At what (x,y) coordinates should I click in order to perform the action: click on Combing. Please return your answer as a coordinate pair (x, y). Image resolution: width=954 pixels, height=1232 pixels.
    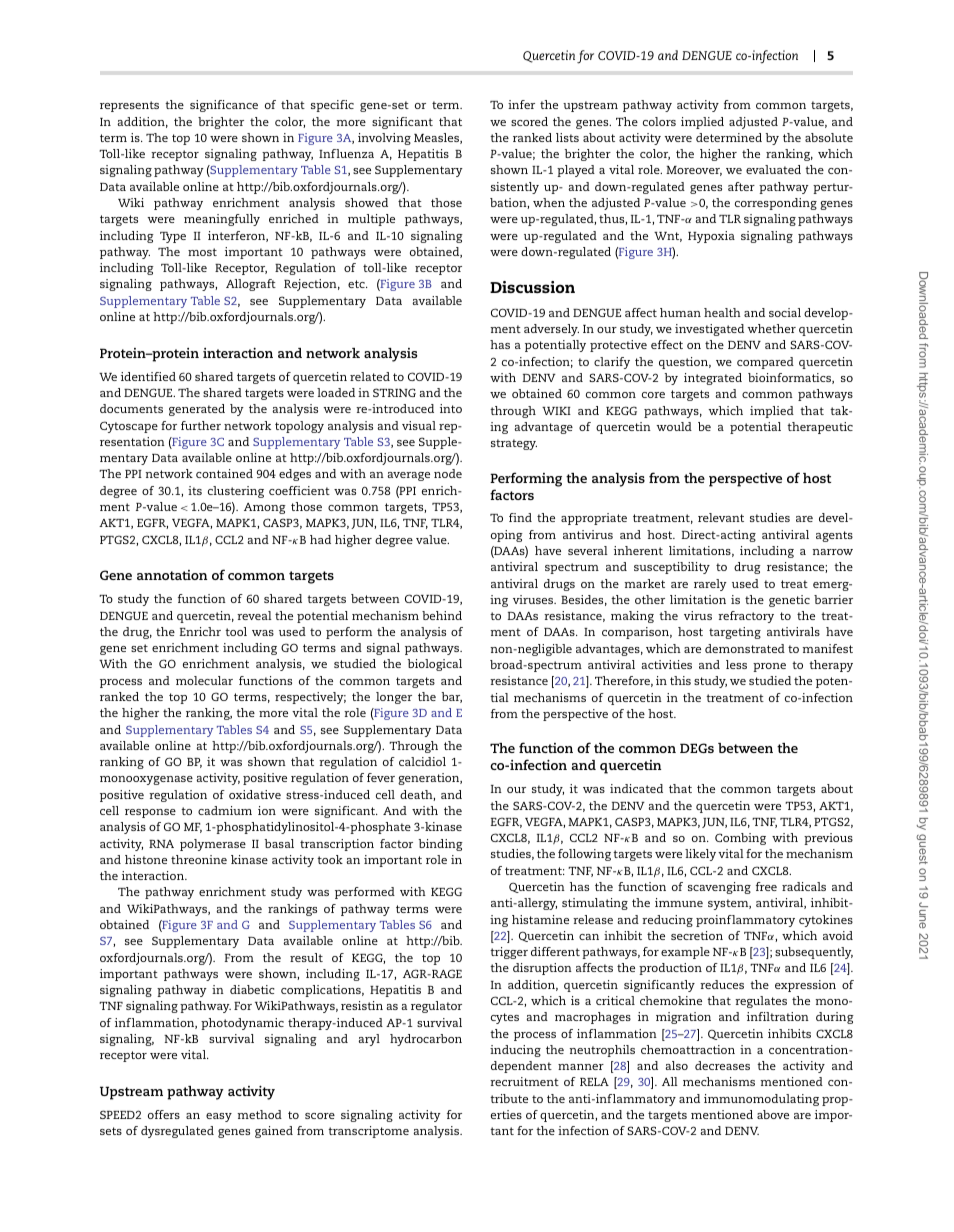
    Looking at the image, I should click on (740, 839).
